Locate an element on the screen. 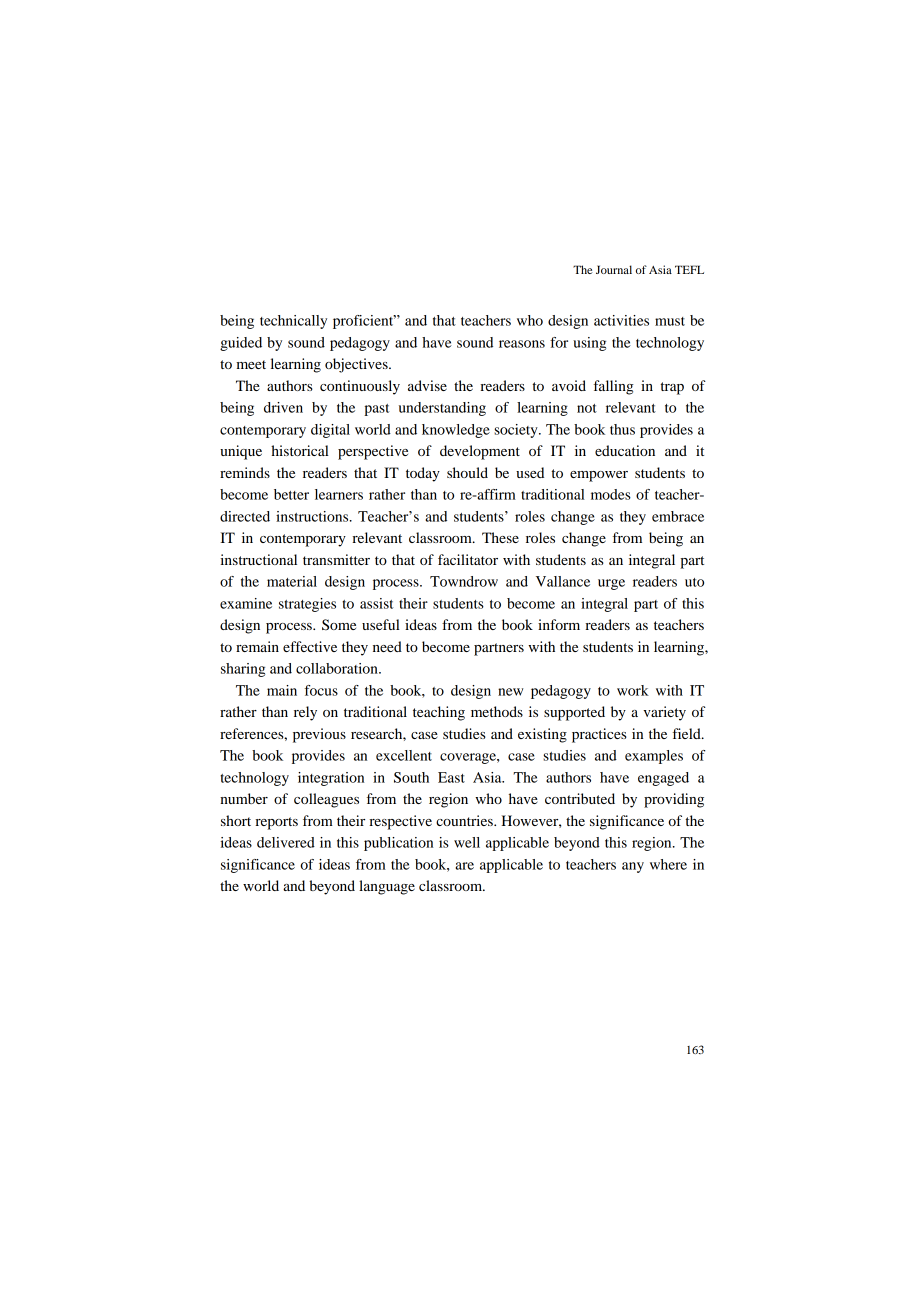 The image size is (924, 1308). technically is located at coordinates (293, 322).
